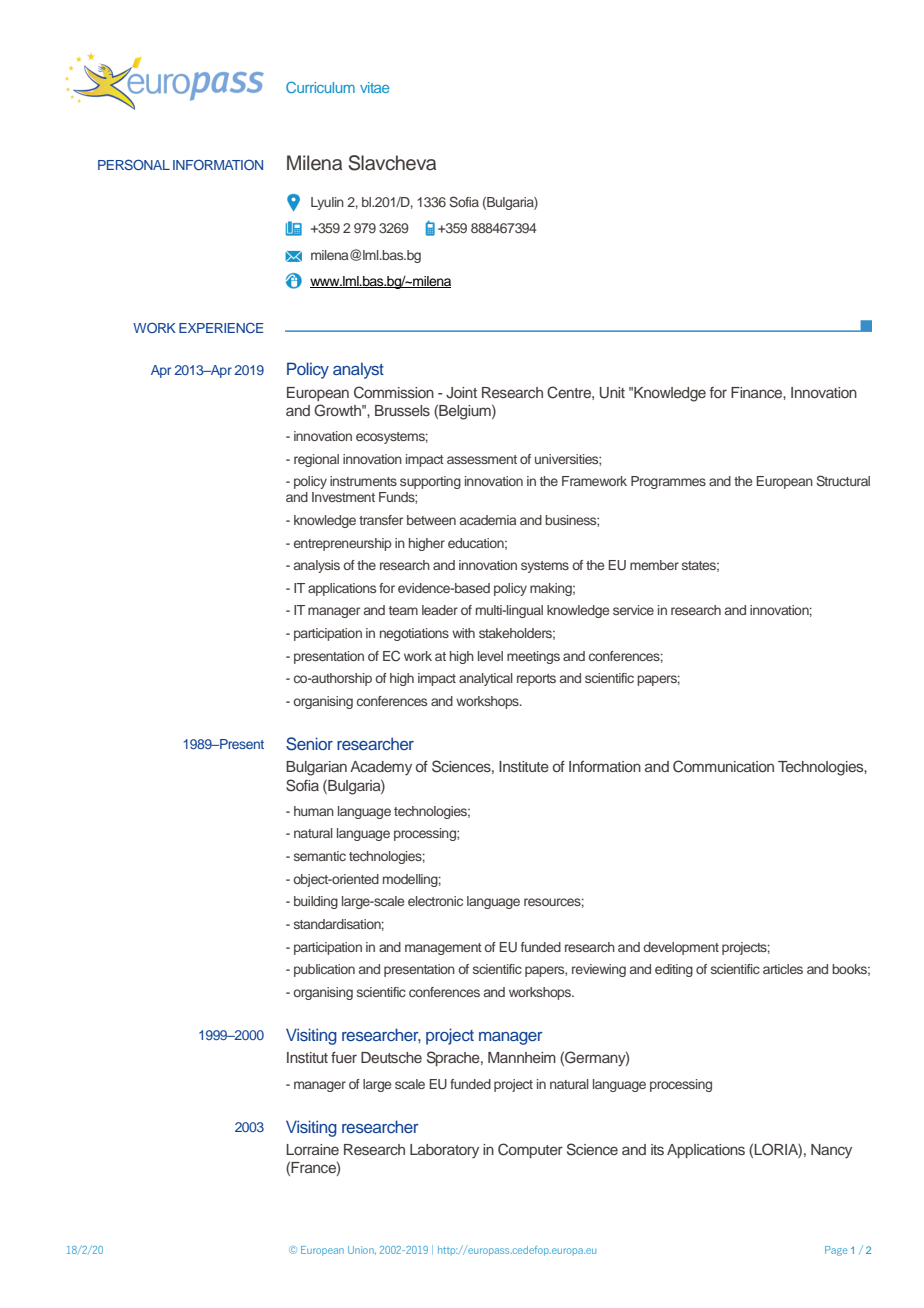 This screenshot has width=924, height=1308. I want to click on vitae, so click(374, 87).
